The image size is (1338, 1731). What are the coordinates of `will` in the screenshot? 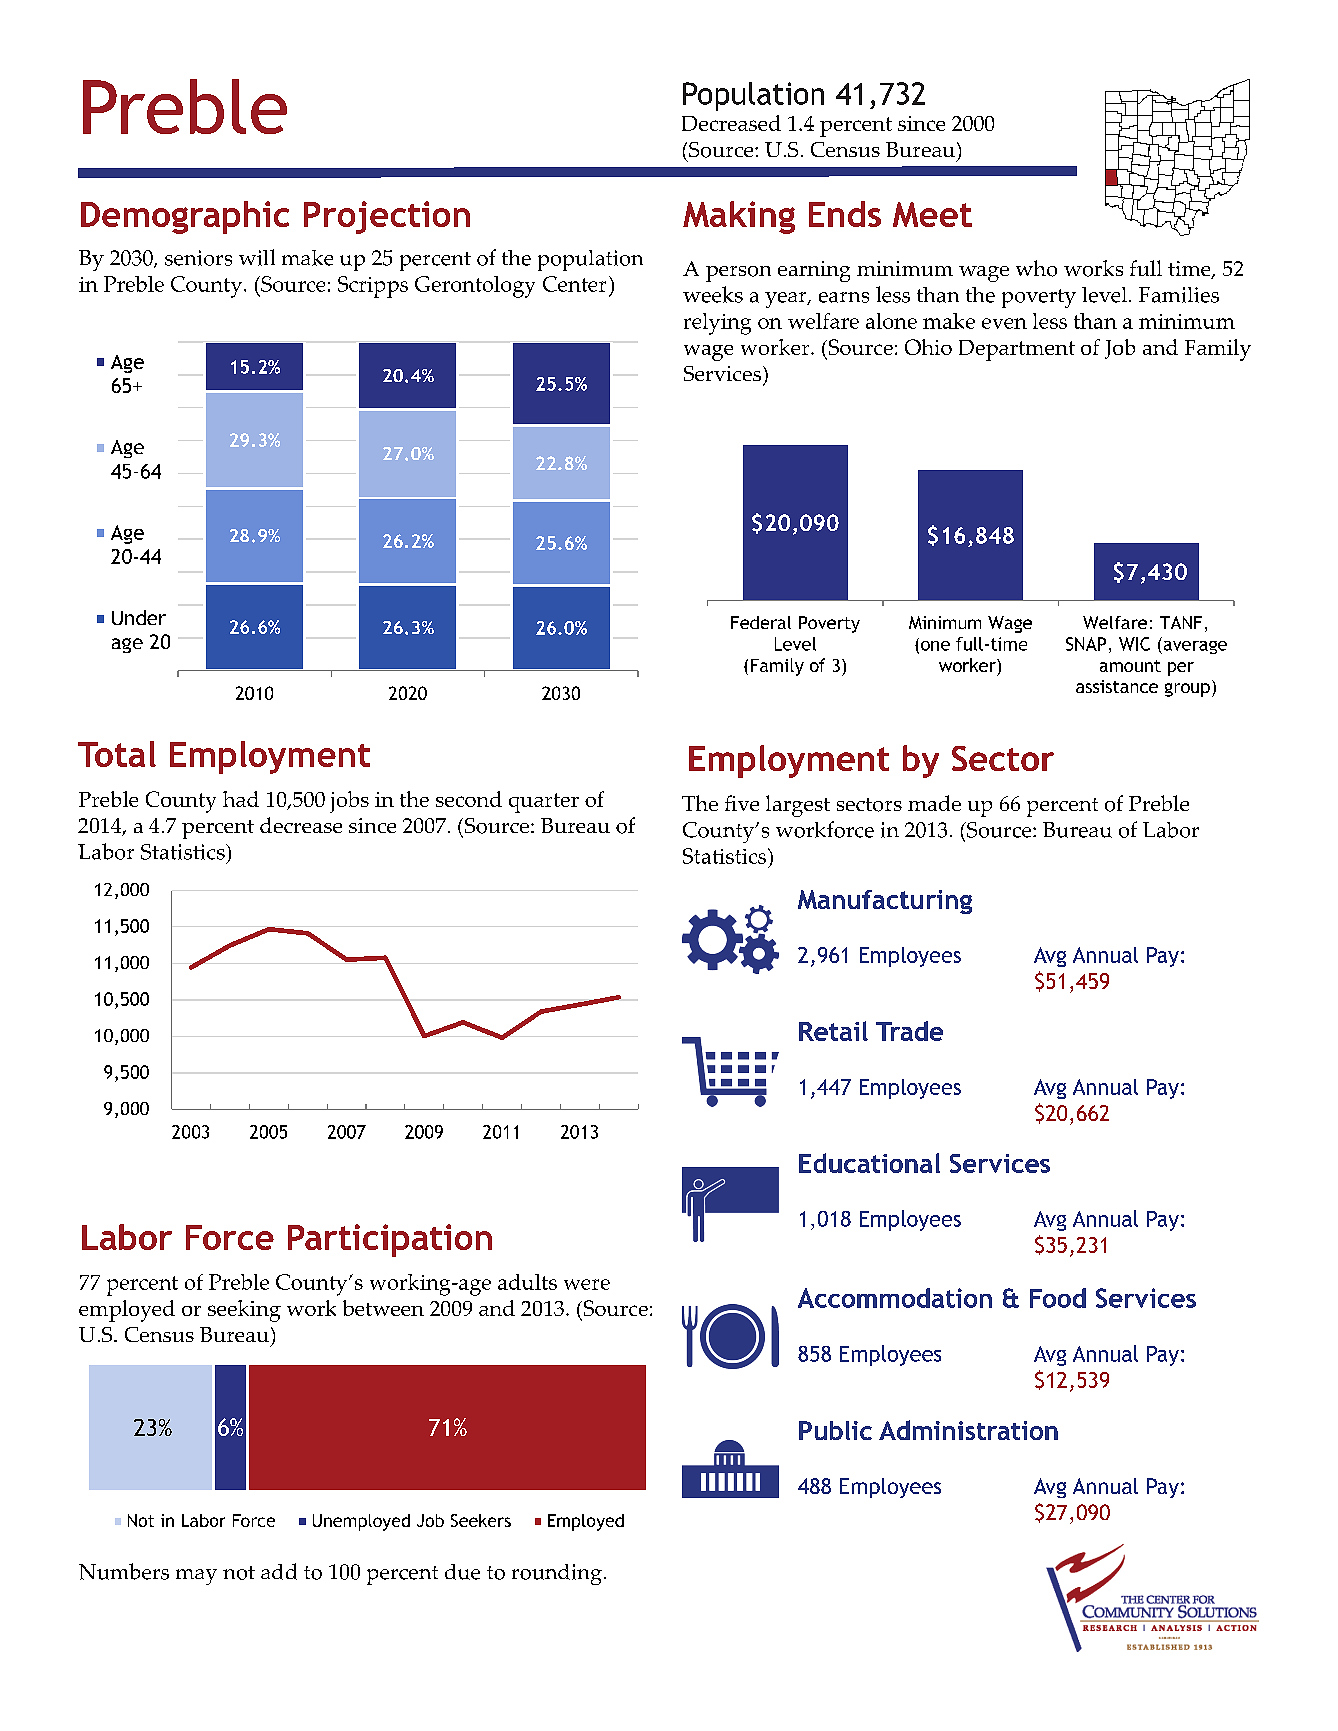 It's located at (257, 257).
